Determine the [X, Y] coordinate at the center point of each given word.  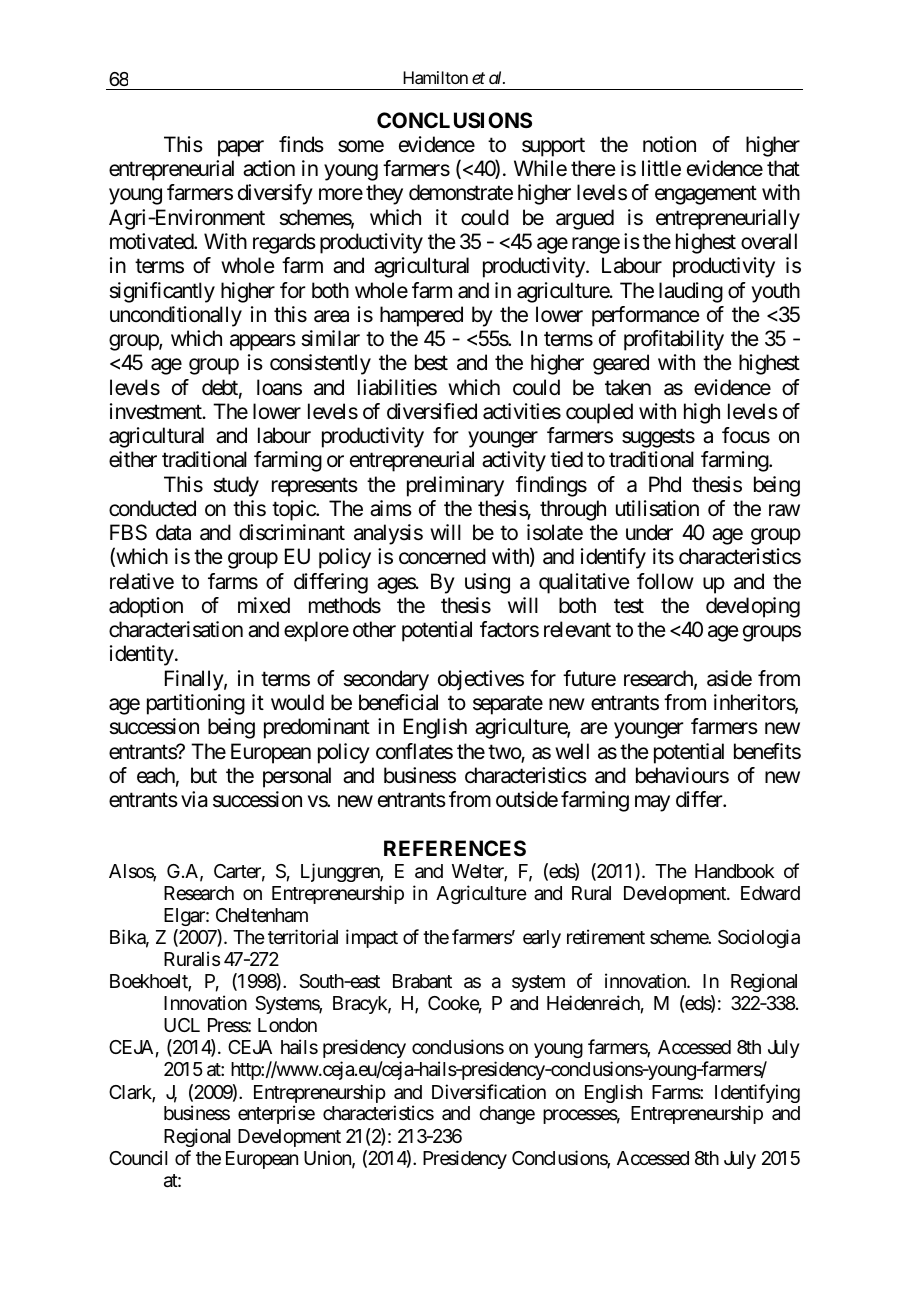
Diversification [489, 1092]
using [487, 583]
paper [241, 148]
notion [669, 144]
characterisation [176, 629]
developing [753, 607]
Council [138, 1157]
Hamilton [435, 77]
